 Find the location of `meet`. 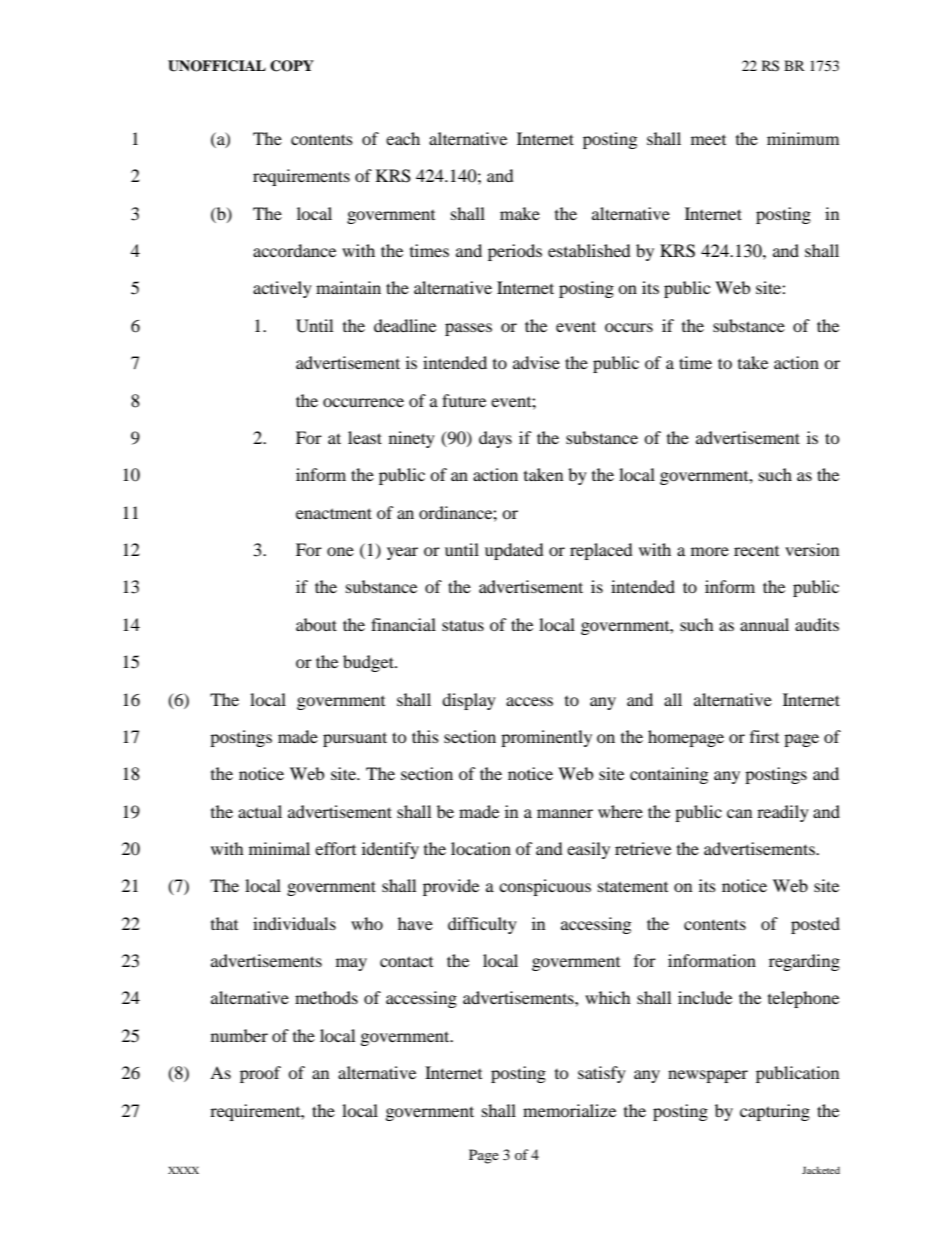

meet is located at coordinates (708, 140).
